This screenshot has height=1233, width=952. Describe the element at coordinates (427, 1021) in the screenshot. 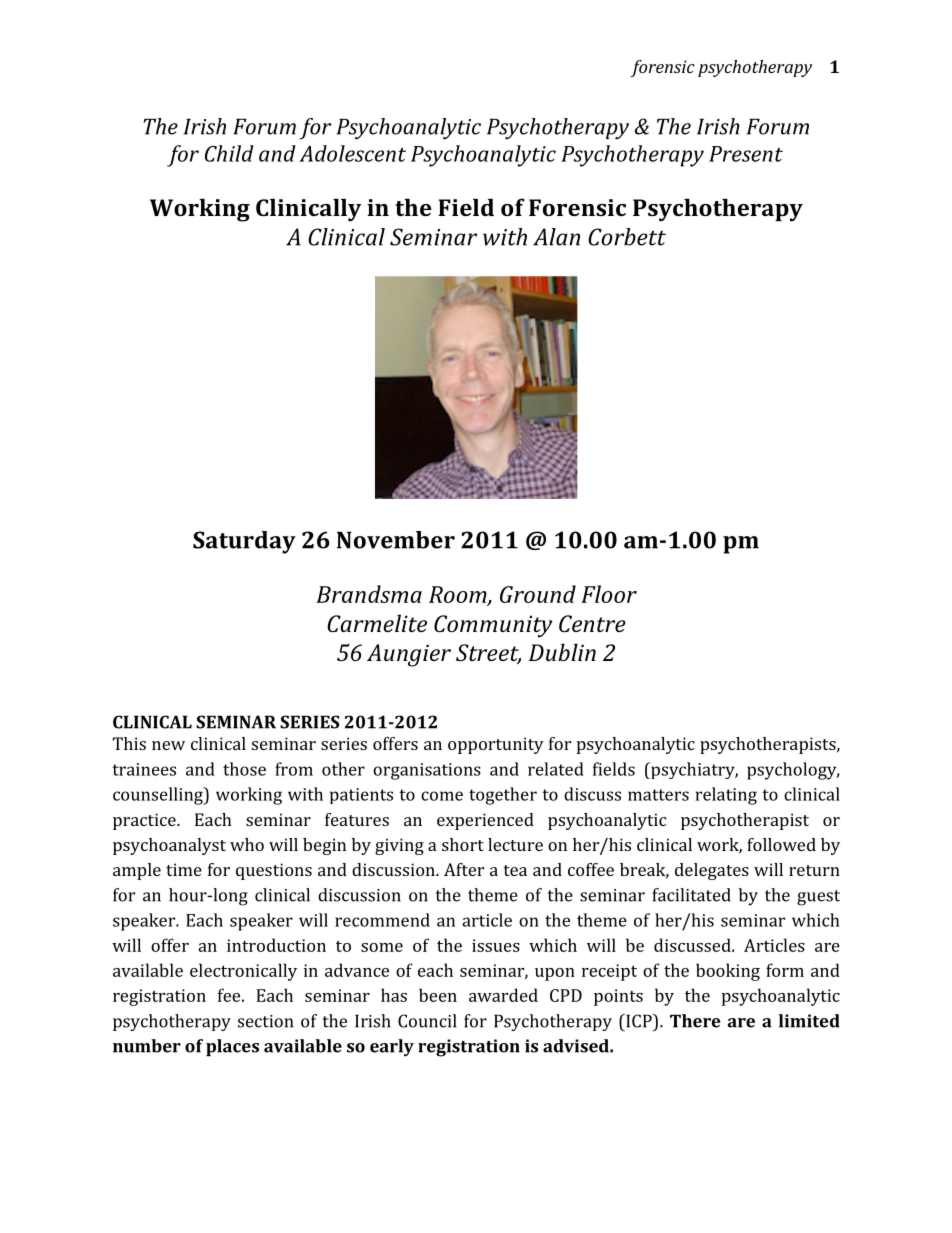

I see `Council` at that location.
